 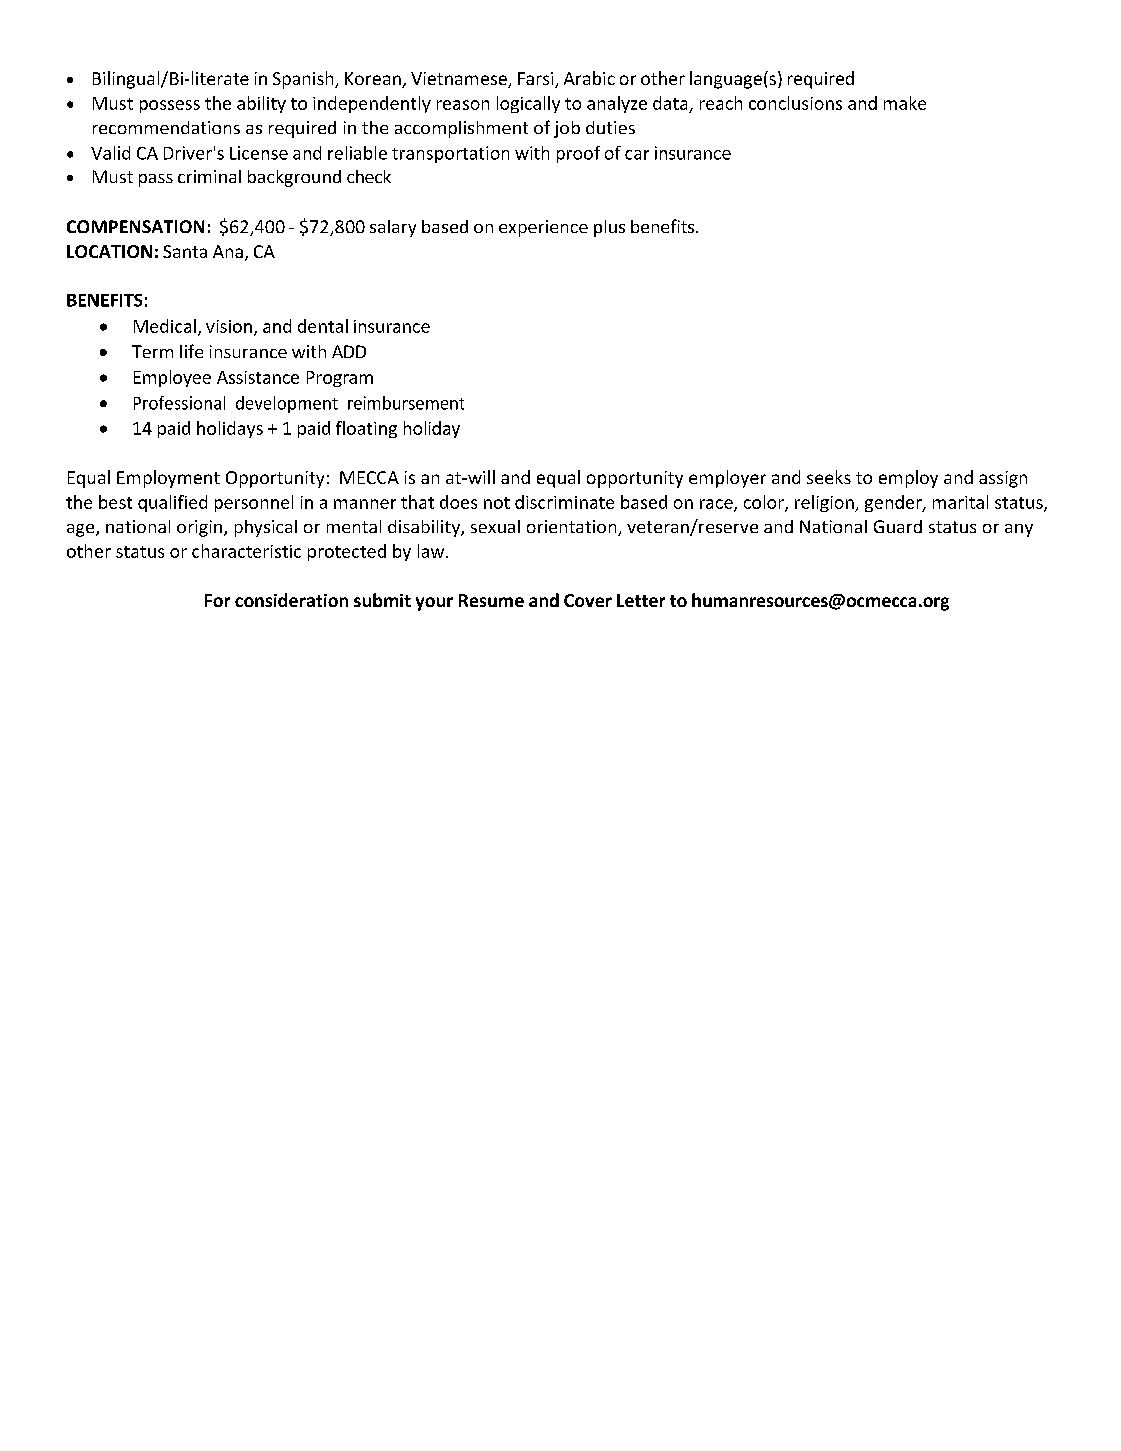 I want to click on assign, so click(x=1003, y=479).
